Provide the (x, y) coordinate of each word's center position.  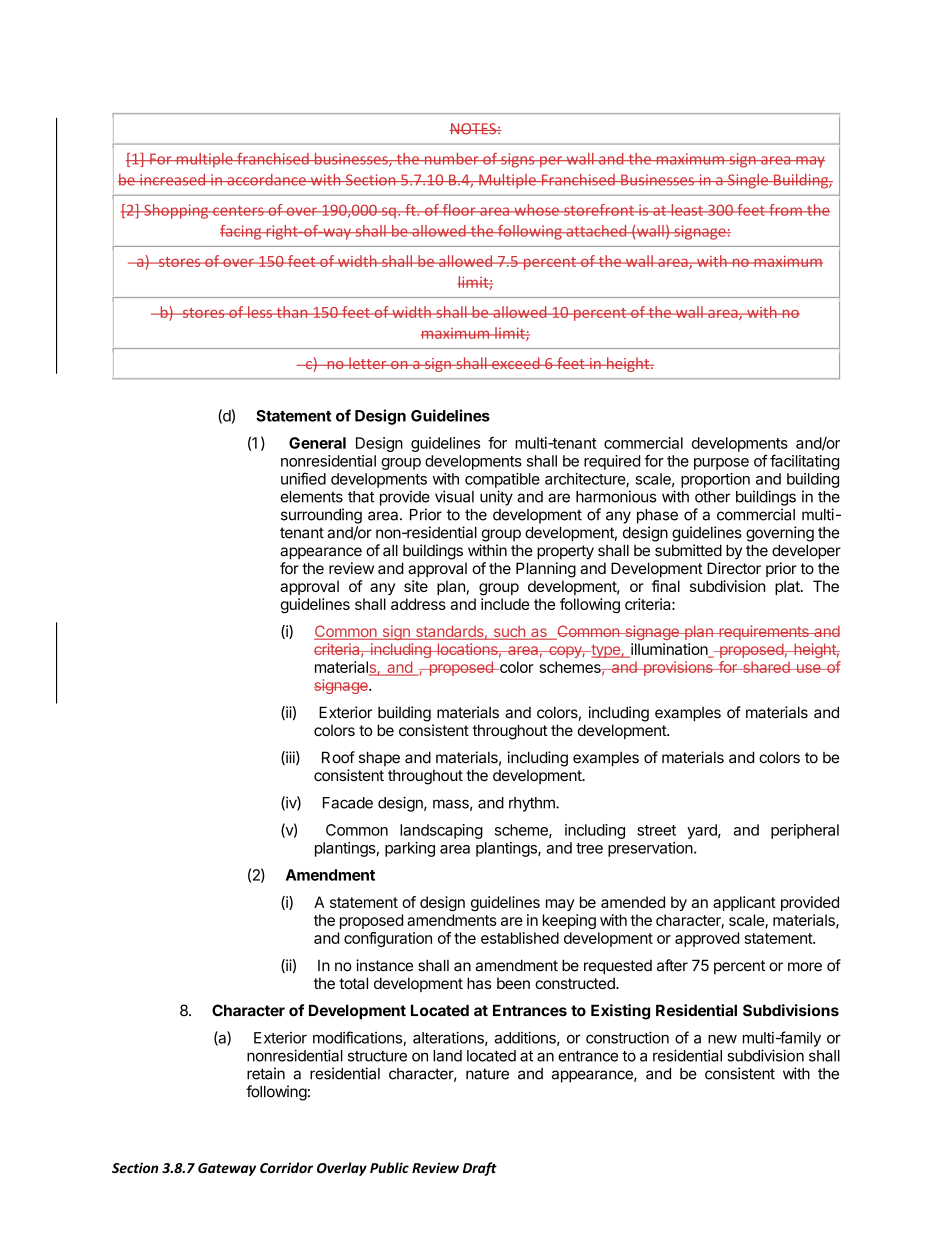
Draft (480, 1169)
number (451, 159)
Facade (348, 803)
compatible (502, 480)
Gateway (227, 1169)
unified (303, 478)
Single (748, 181)
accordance (266, 180)
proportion (715, 480)
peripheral (805, 831)
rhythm (533, 804)
